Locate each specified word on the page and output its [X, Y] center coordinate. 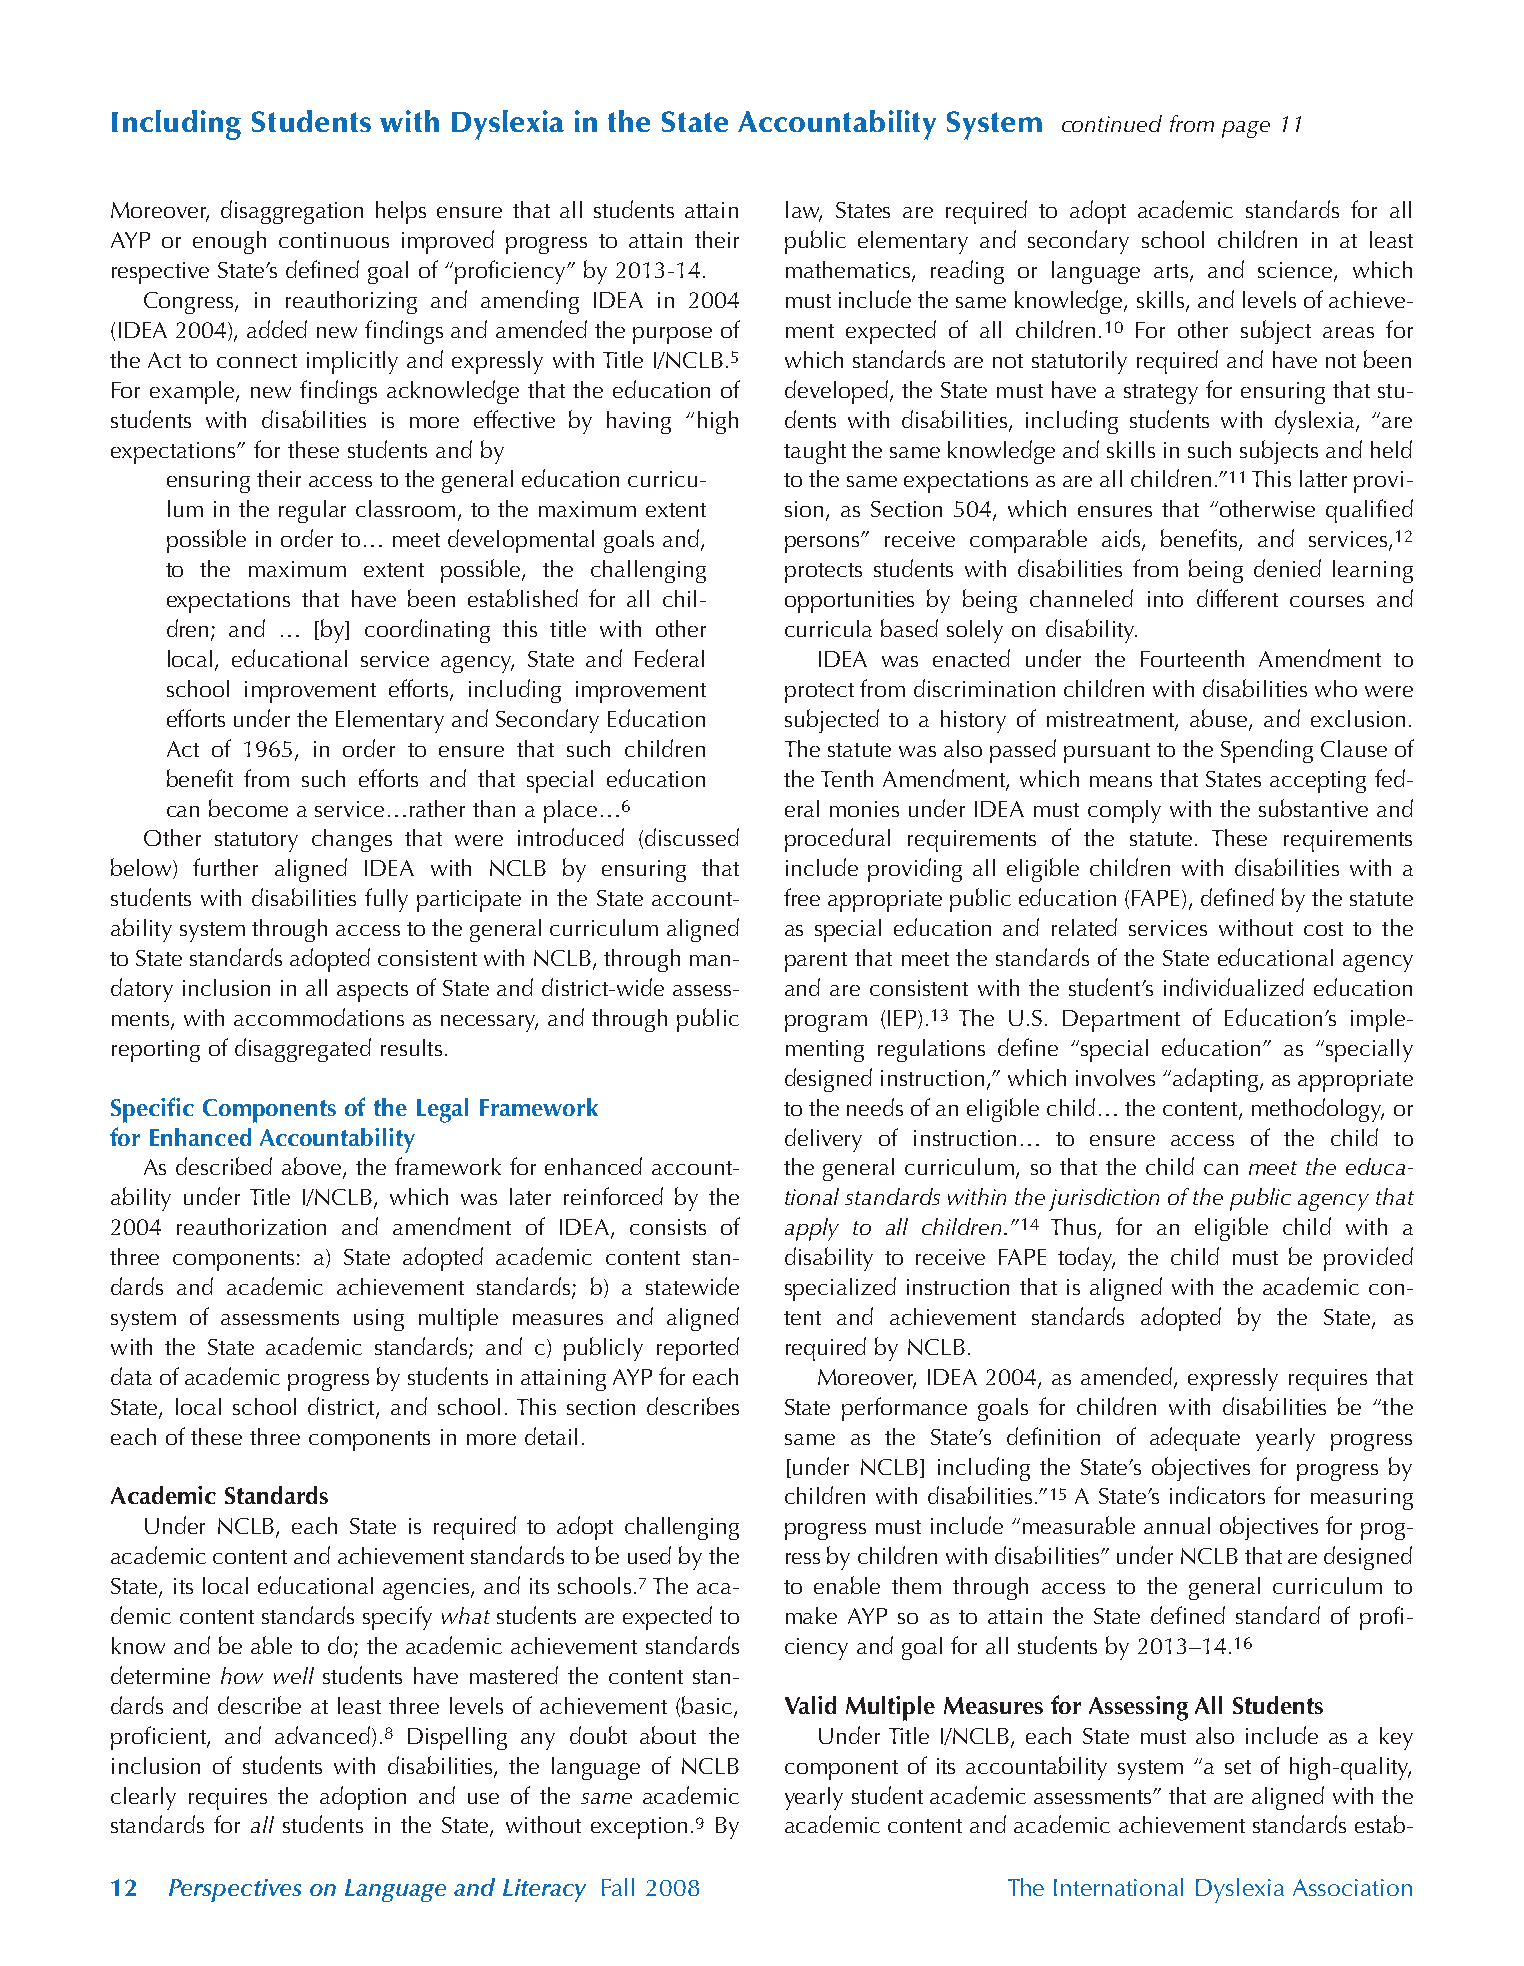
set [1238, 1767]
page [1246, 129]
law [804, 211]
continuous [334, 240]
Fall [618, 1887]
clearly [143, 1798]
